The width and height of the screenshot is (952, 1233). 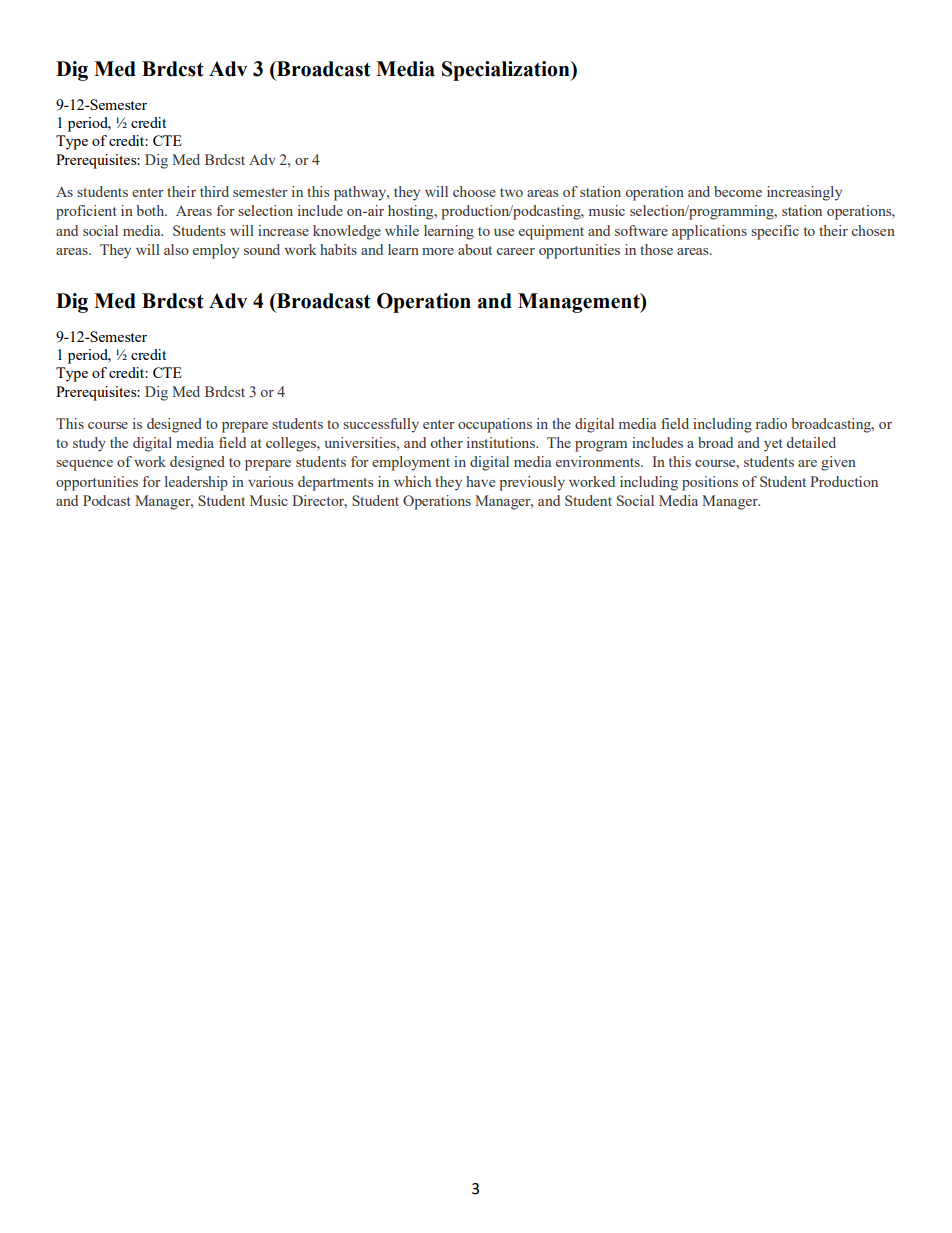 I want to click on more, so click(x=438, y=251).
